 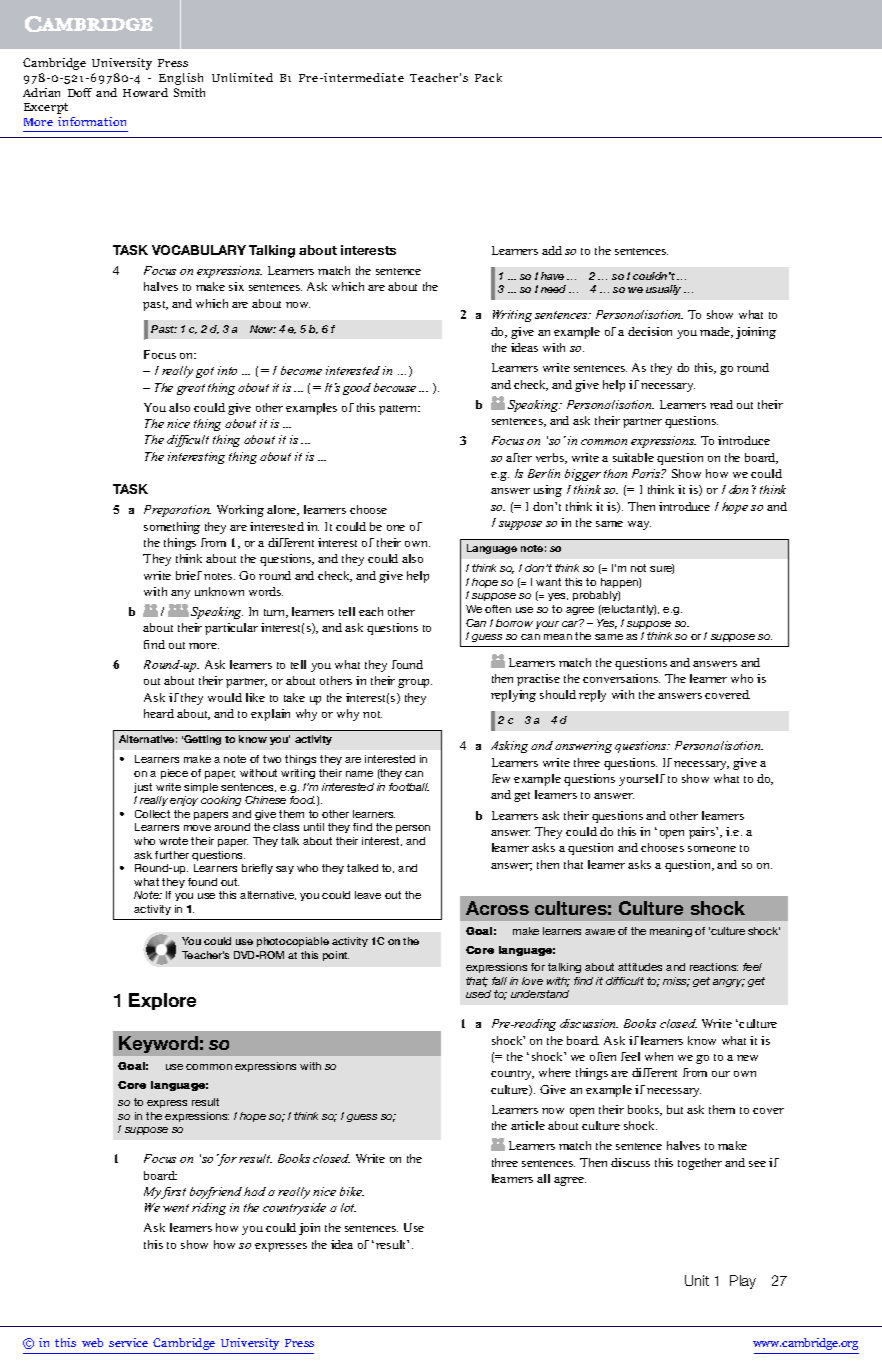 What do you see at coordinates (552, 250) in the screenshot?
I see `add` at bounding box center [552, 250].
